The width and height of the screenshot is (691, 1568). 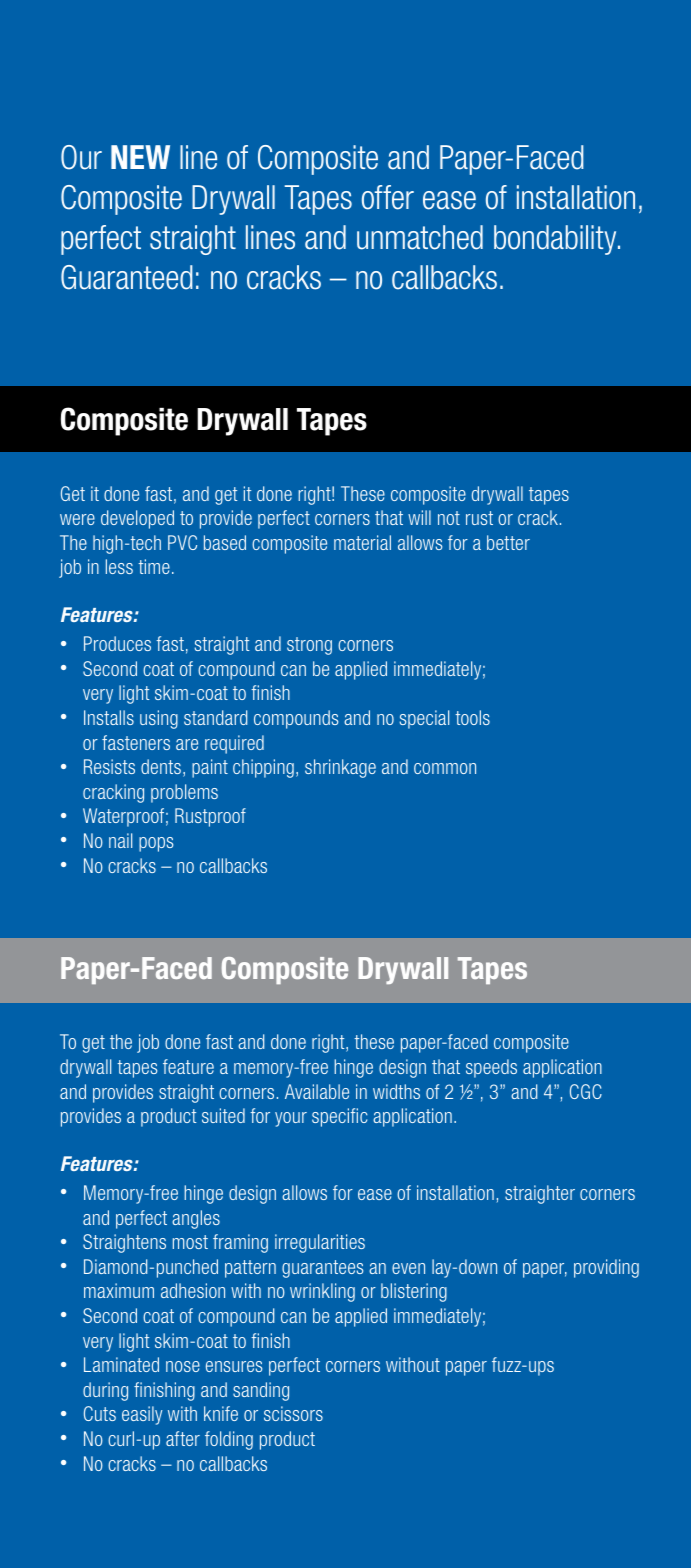 What do you see at coordinates (472, 717) in the screenshot?
I see `tools` at bounding box center [472, 717].
